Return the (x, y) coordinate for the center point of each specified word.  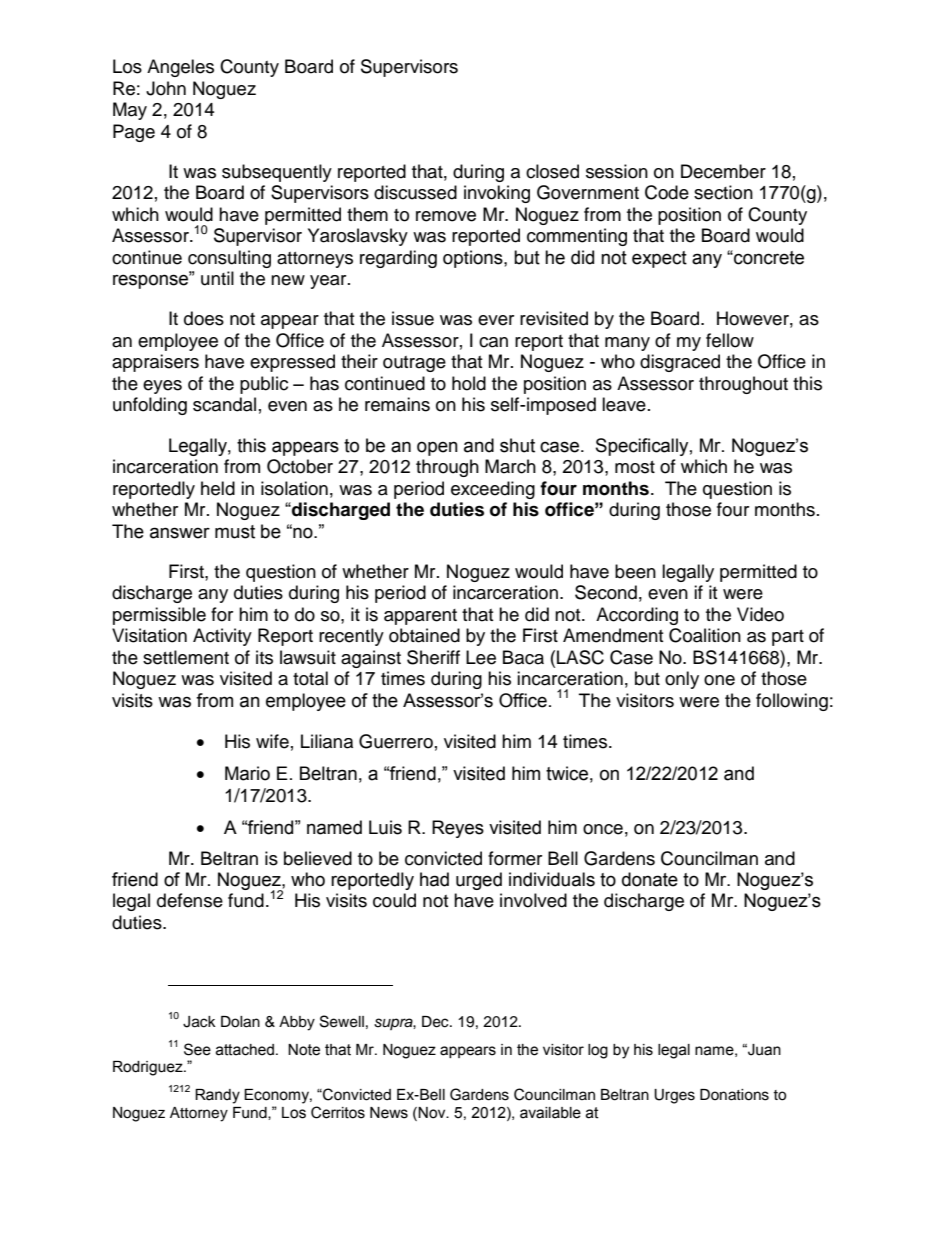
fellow (730, 340)
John (166, 88)
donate (650, 879)
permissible (159, 616)
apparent (420, 617)
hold (469, 383)
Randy (217, 1096)
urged (479, 881)
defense (190, 900)
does (204, 318)
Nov (433, 1113)
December (723, 171)
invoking (497, 194)
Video (760, 614)
